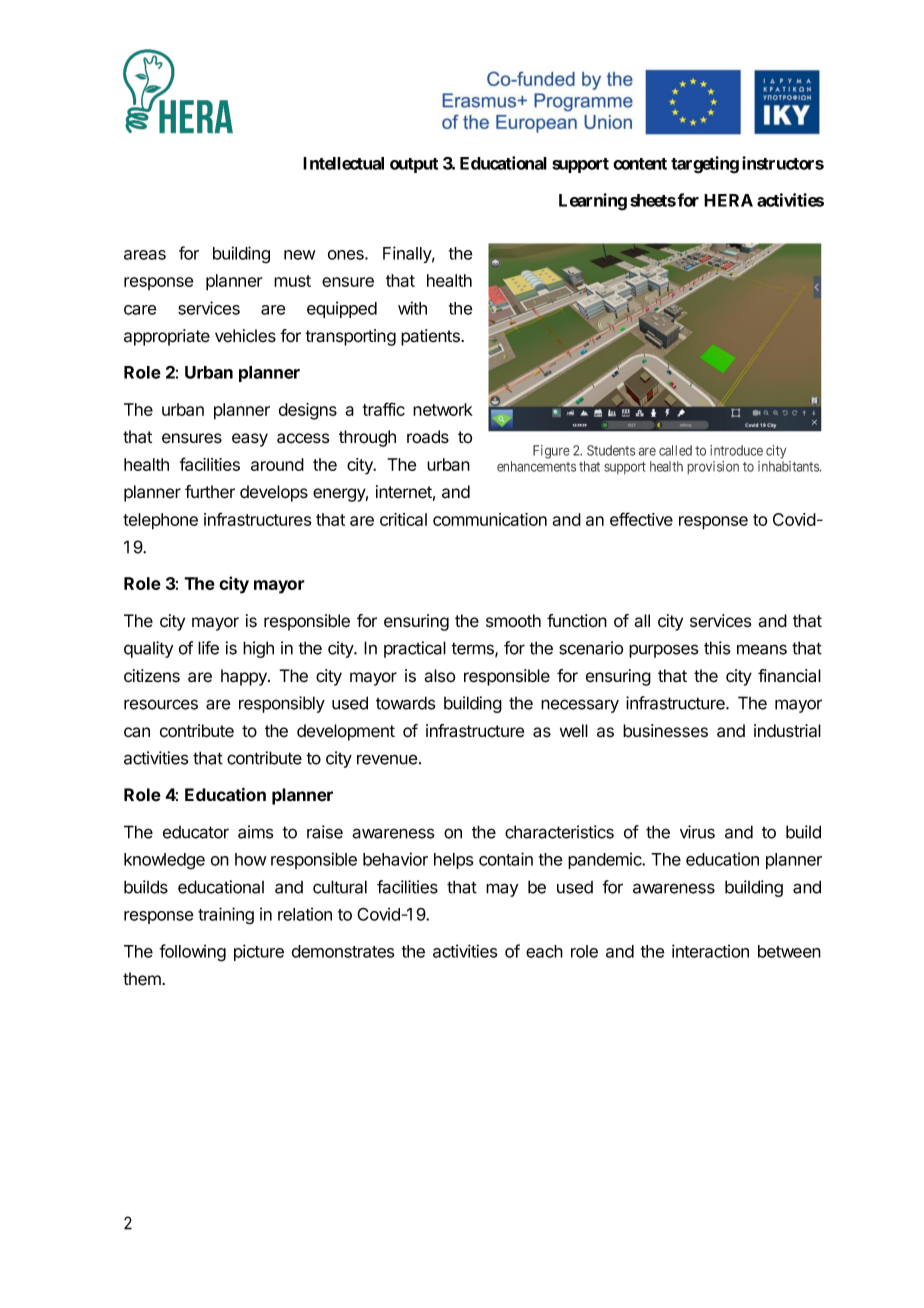 This document has height=1308, width=924. I want to click on introduce, so click(736, 450).
